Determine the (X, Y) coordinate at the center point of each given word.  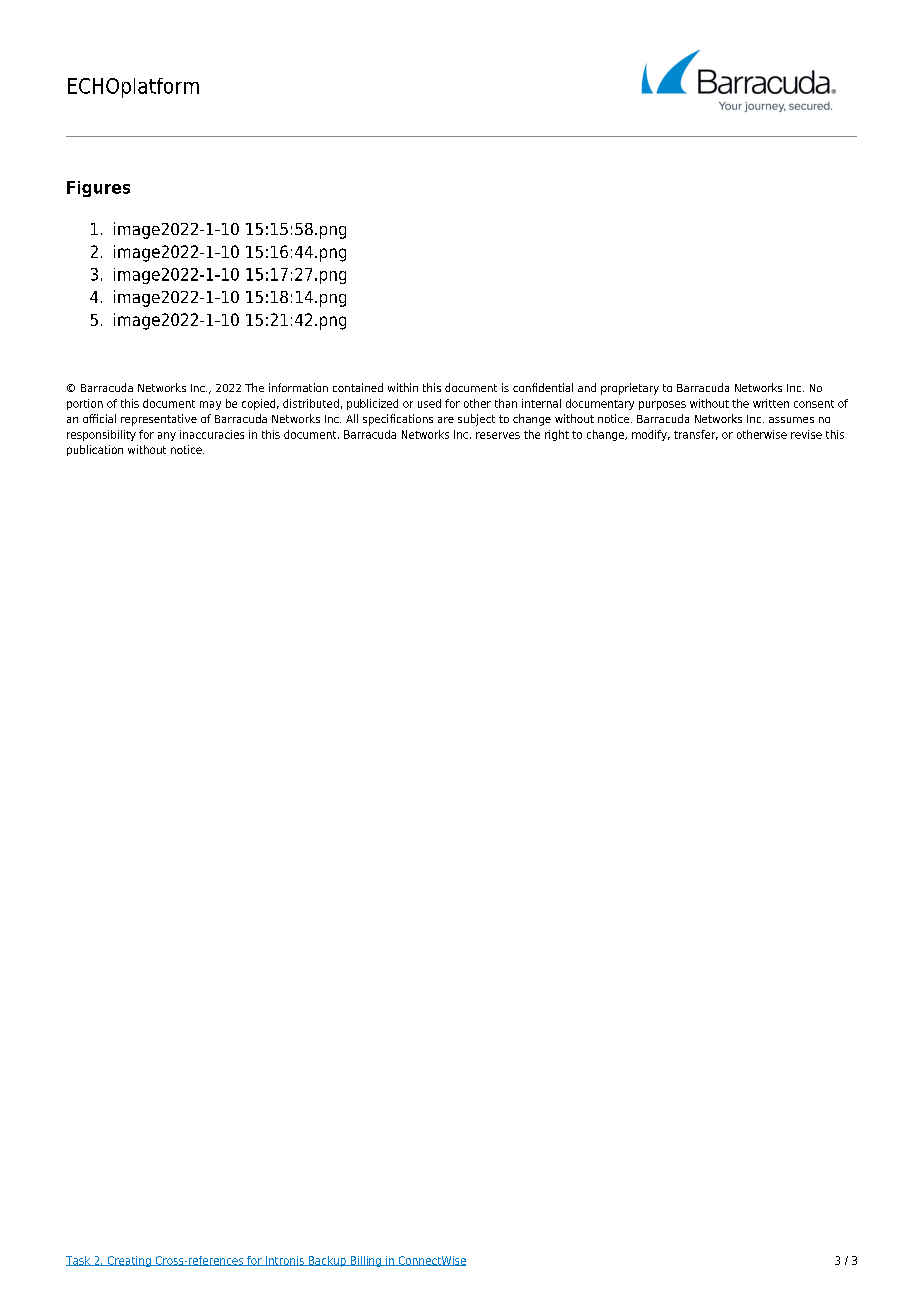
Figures (98, 189)
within (403, 387)
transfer (696, 435)
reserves (498, 435)
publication (95, 450)
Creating (129, 1261)
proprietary (630, 389)
